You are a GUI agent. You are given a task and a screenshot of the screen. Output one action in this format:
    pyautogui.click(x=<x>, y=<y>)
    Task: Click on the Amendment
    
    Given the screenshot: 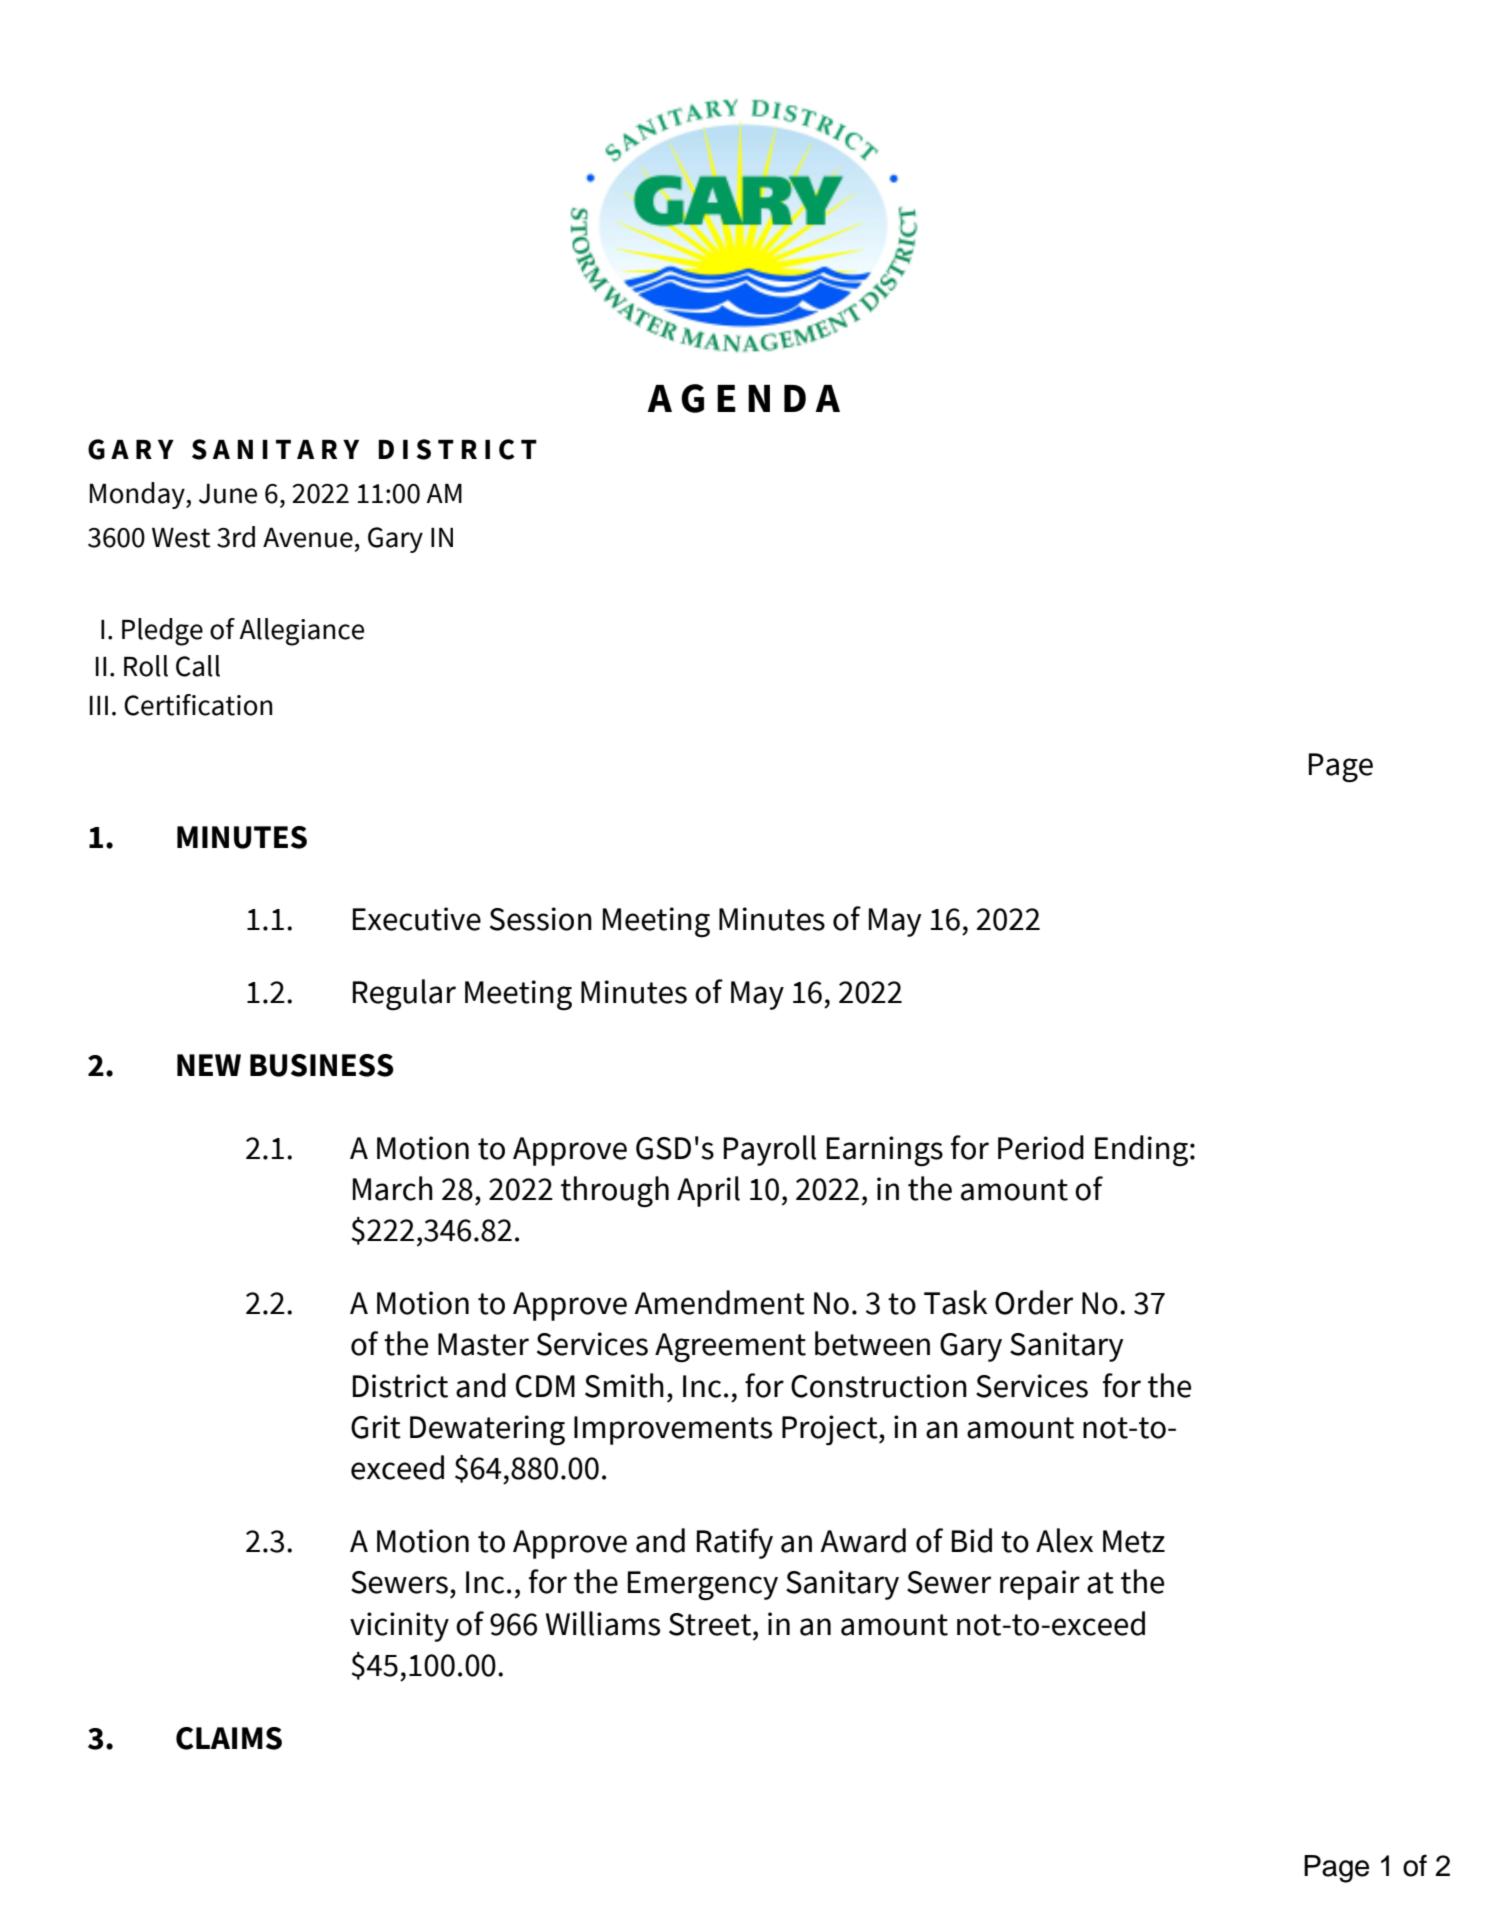 What is the action you would take?
    pyautogui.click(x=719, y=1302)
